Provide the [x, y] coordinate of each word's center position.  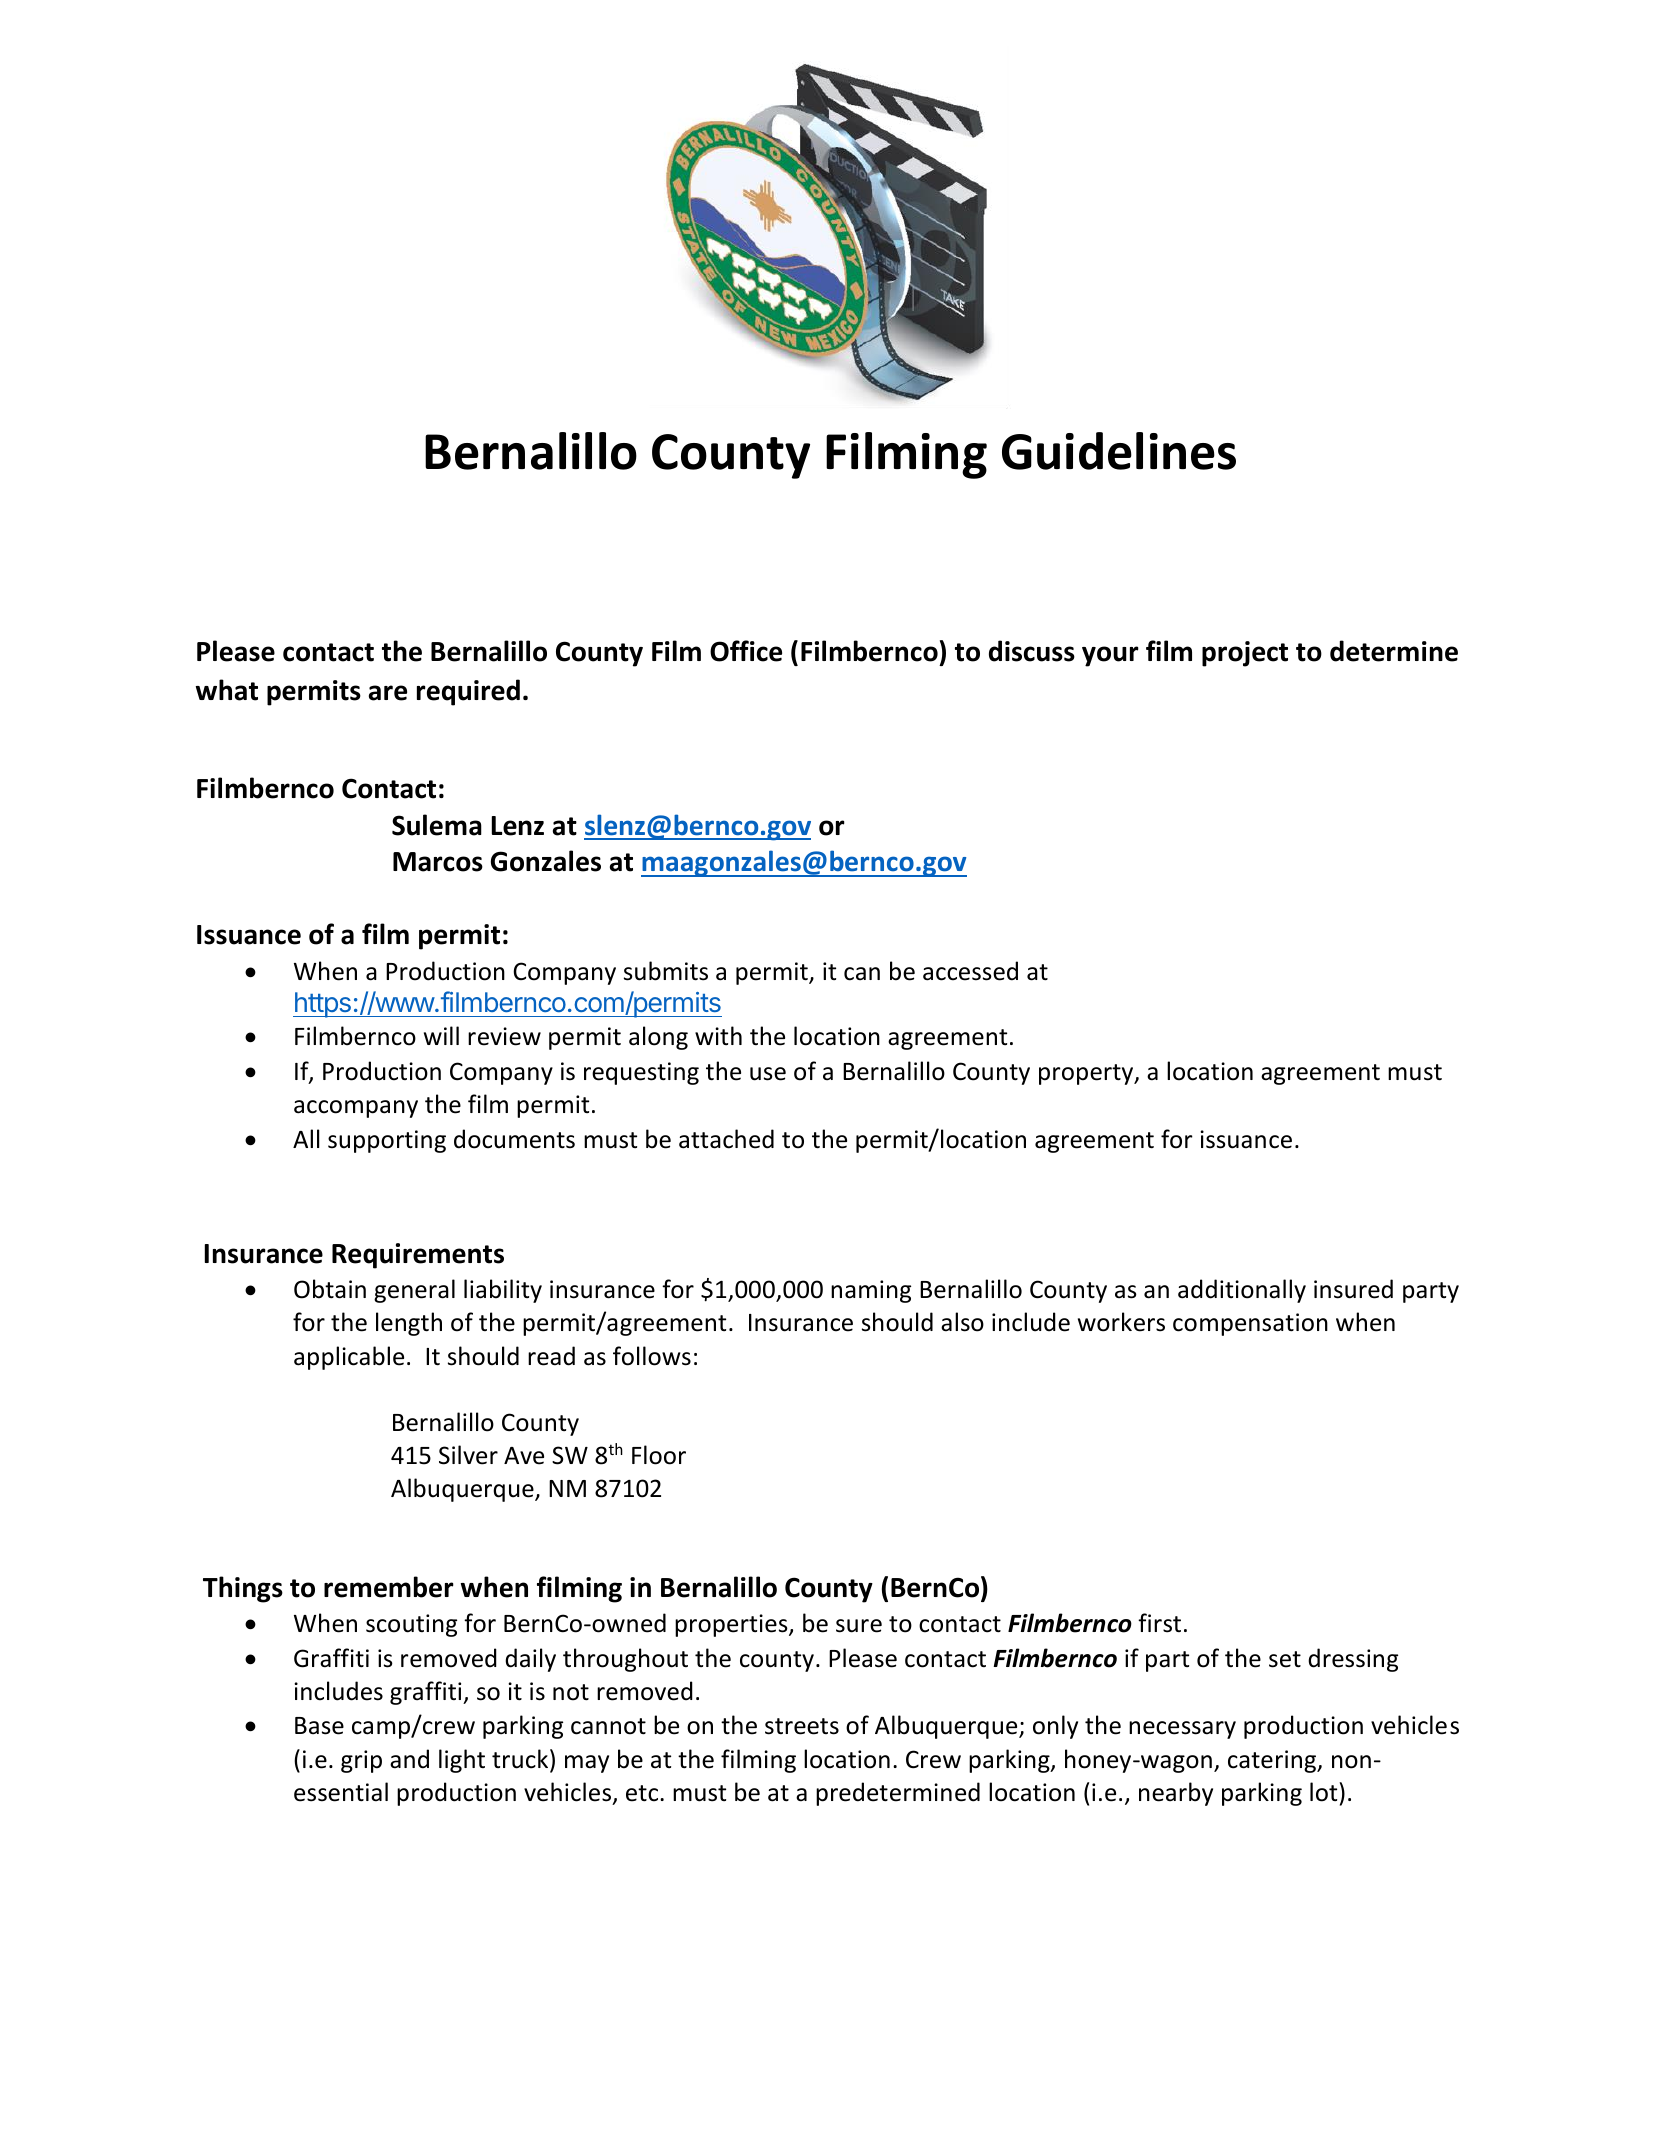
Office [746, 651]
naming [871, 1291]
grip [361, 1761]
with [718, 1035]
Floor [659, 1455]
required [468, 692]
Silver [468, 1455]
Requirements [418, 1256]
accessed [970, 971]
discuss [1032, 651]
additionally [1242, 1291]
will [441, 1035]
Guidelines [1119, 451]
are [388, 693]
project [1245, 654]
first [1159, 1623]
